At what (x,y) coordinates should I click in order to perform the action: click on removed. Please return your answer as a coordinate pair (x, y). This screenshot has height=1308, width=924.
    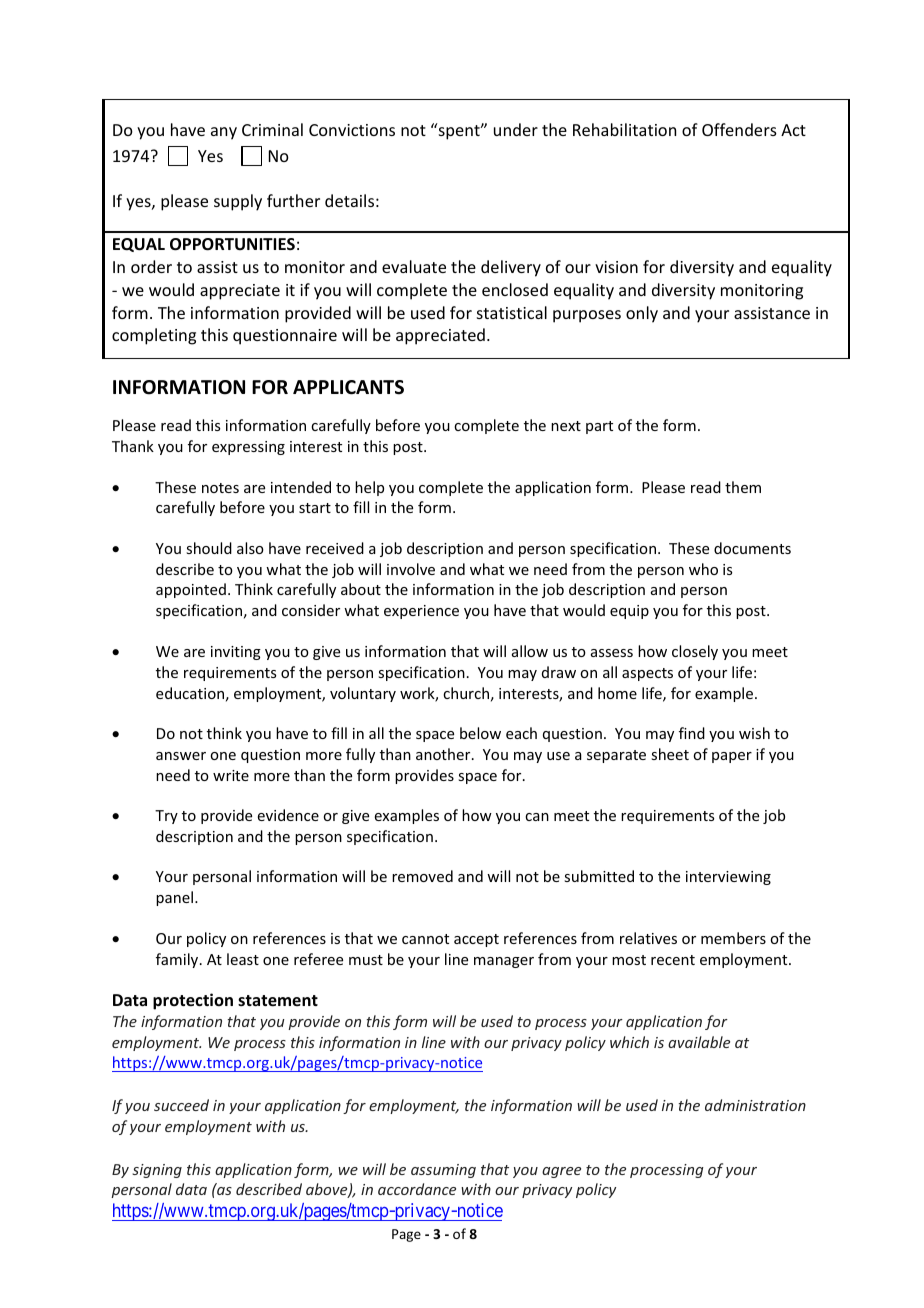
    Looking at the image, I should click on (422, 876).
